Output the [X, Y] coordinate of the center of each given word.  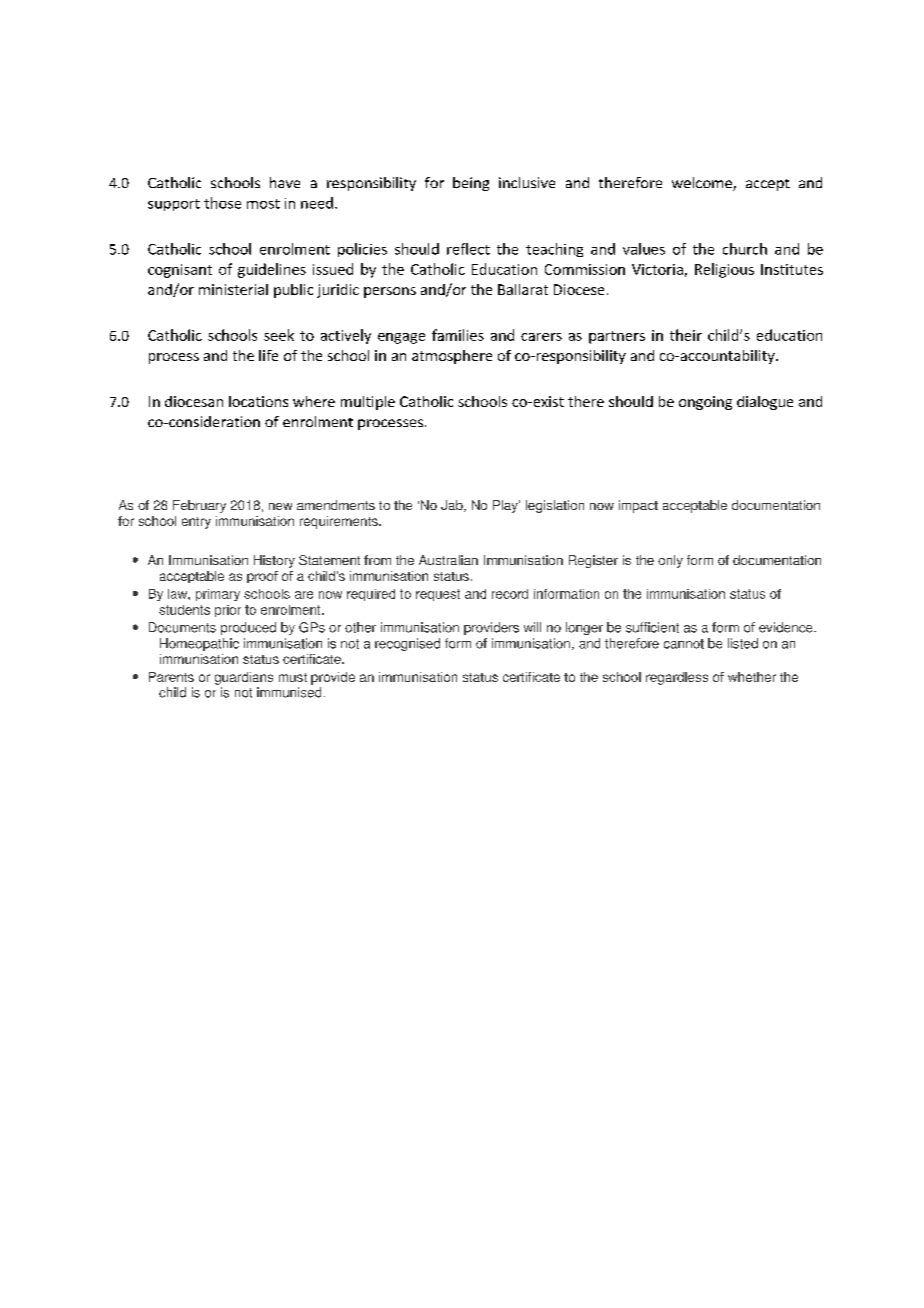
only [670, 561]
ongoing [705, 403]
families [458, 335]
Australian [448, 560]
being [471, 184]
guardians [244, 678]
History [274, 561]
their [686, 335]
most [263, 204]
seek [279, 335]
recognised [407, 644]
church [745, 249]
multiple [368, 403]
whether [752, 677]
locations [258, 401]
